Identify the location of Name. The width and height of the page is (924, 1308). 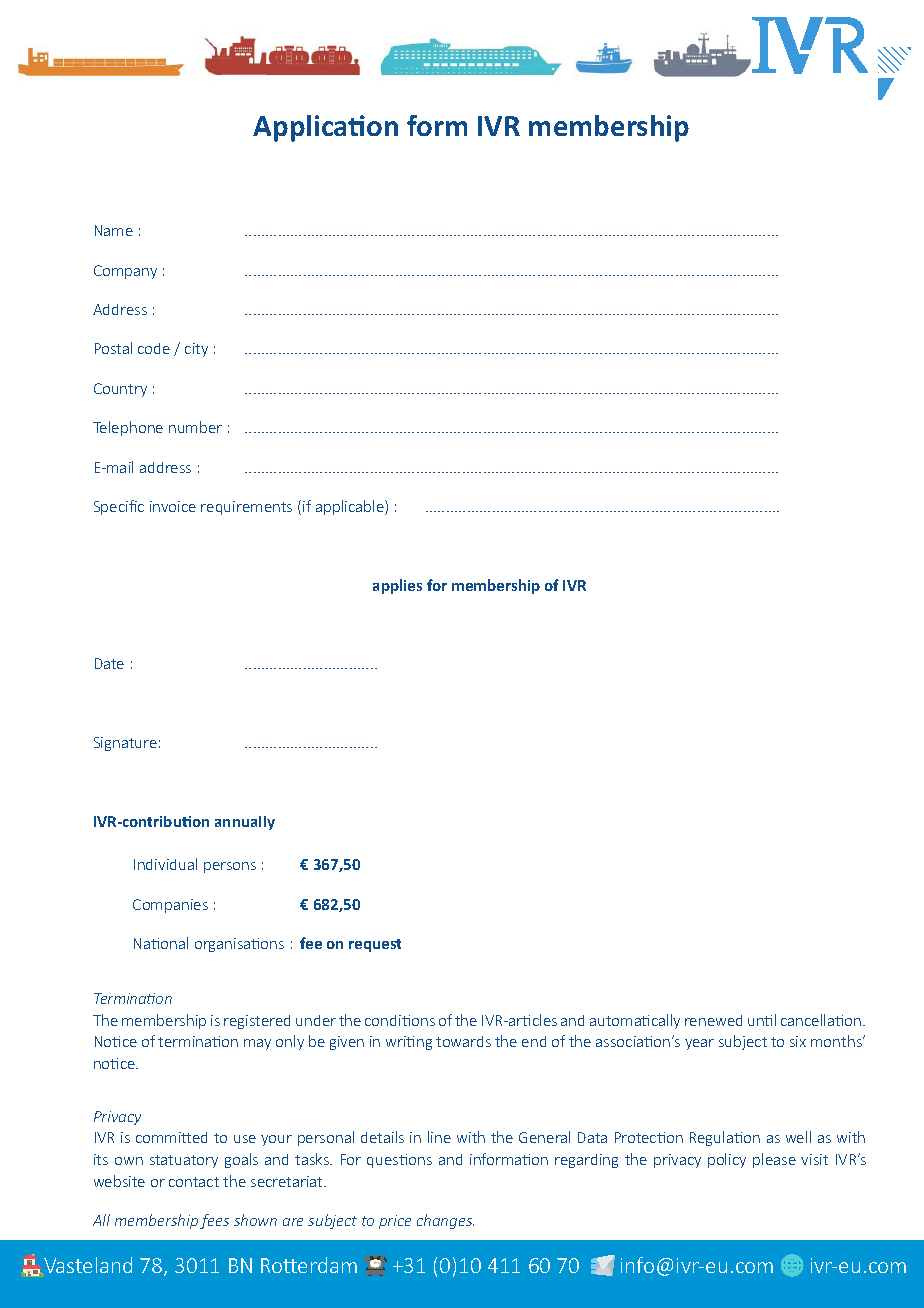
(114, 230).
